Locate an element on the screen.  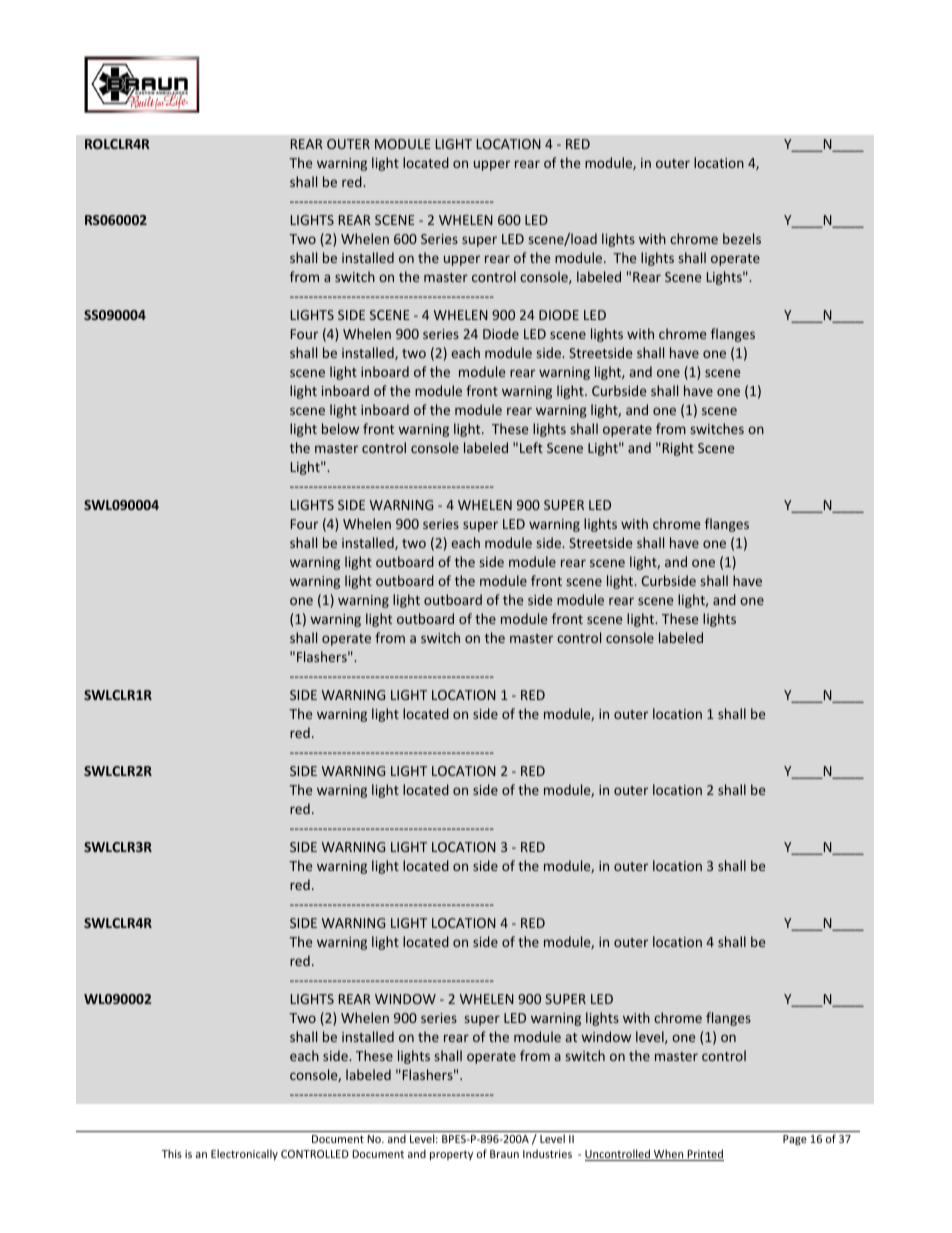
Braun is located at coordinates (504, 1154).
